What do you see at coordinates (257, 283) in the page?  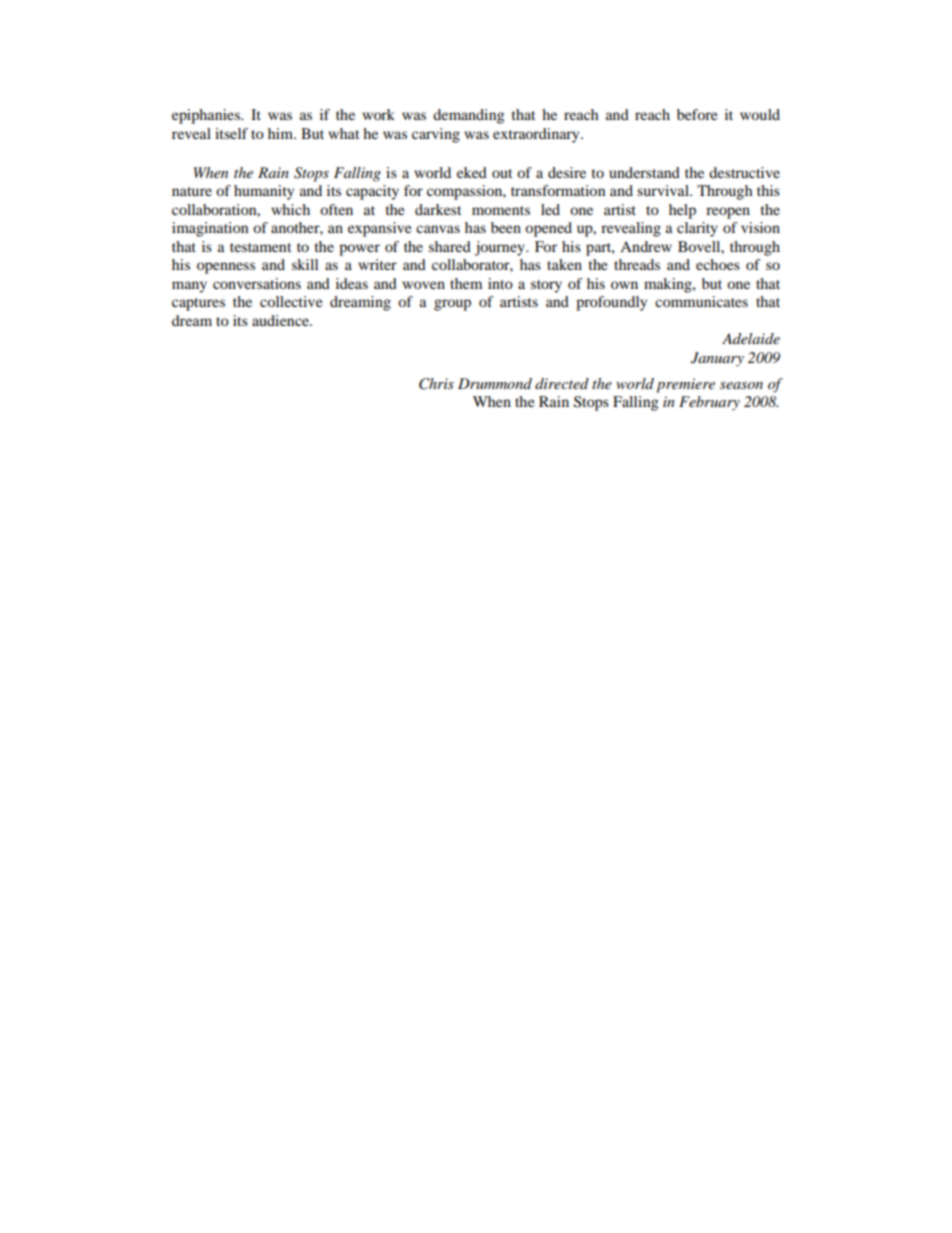 I see `conversations` at bounding box center [257, 283].
